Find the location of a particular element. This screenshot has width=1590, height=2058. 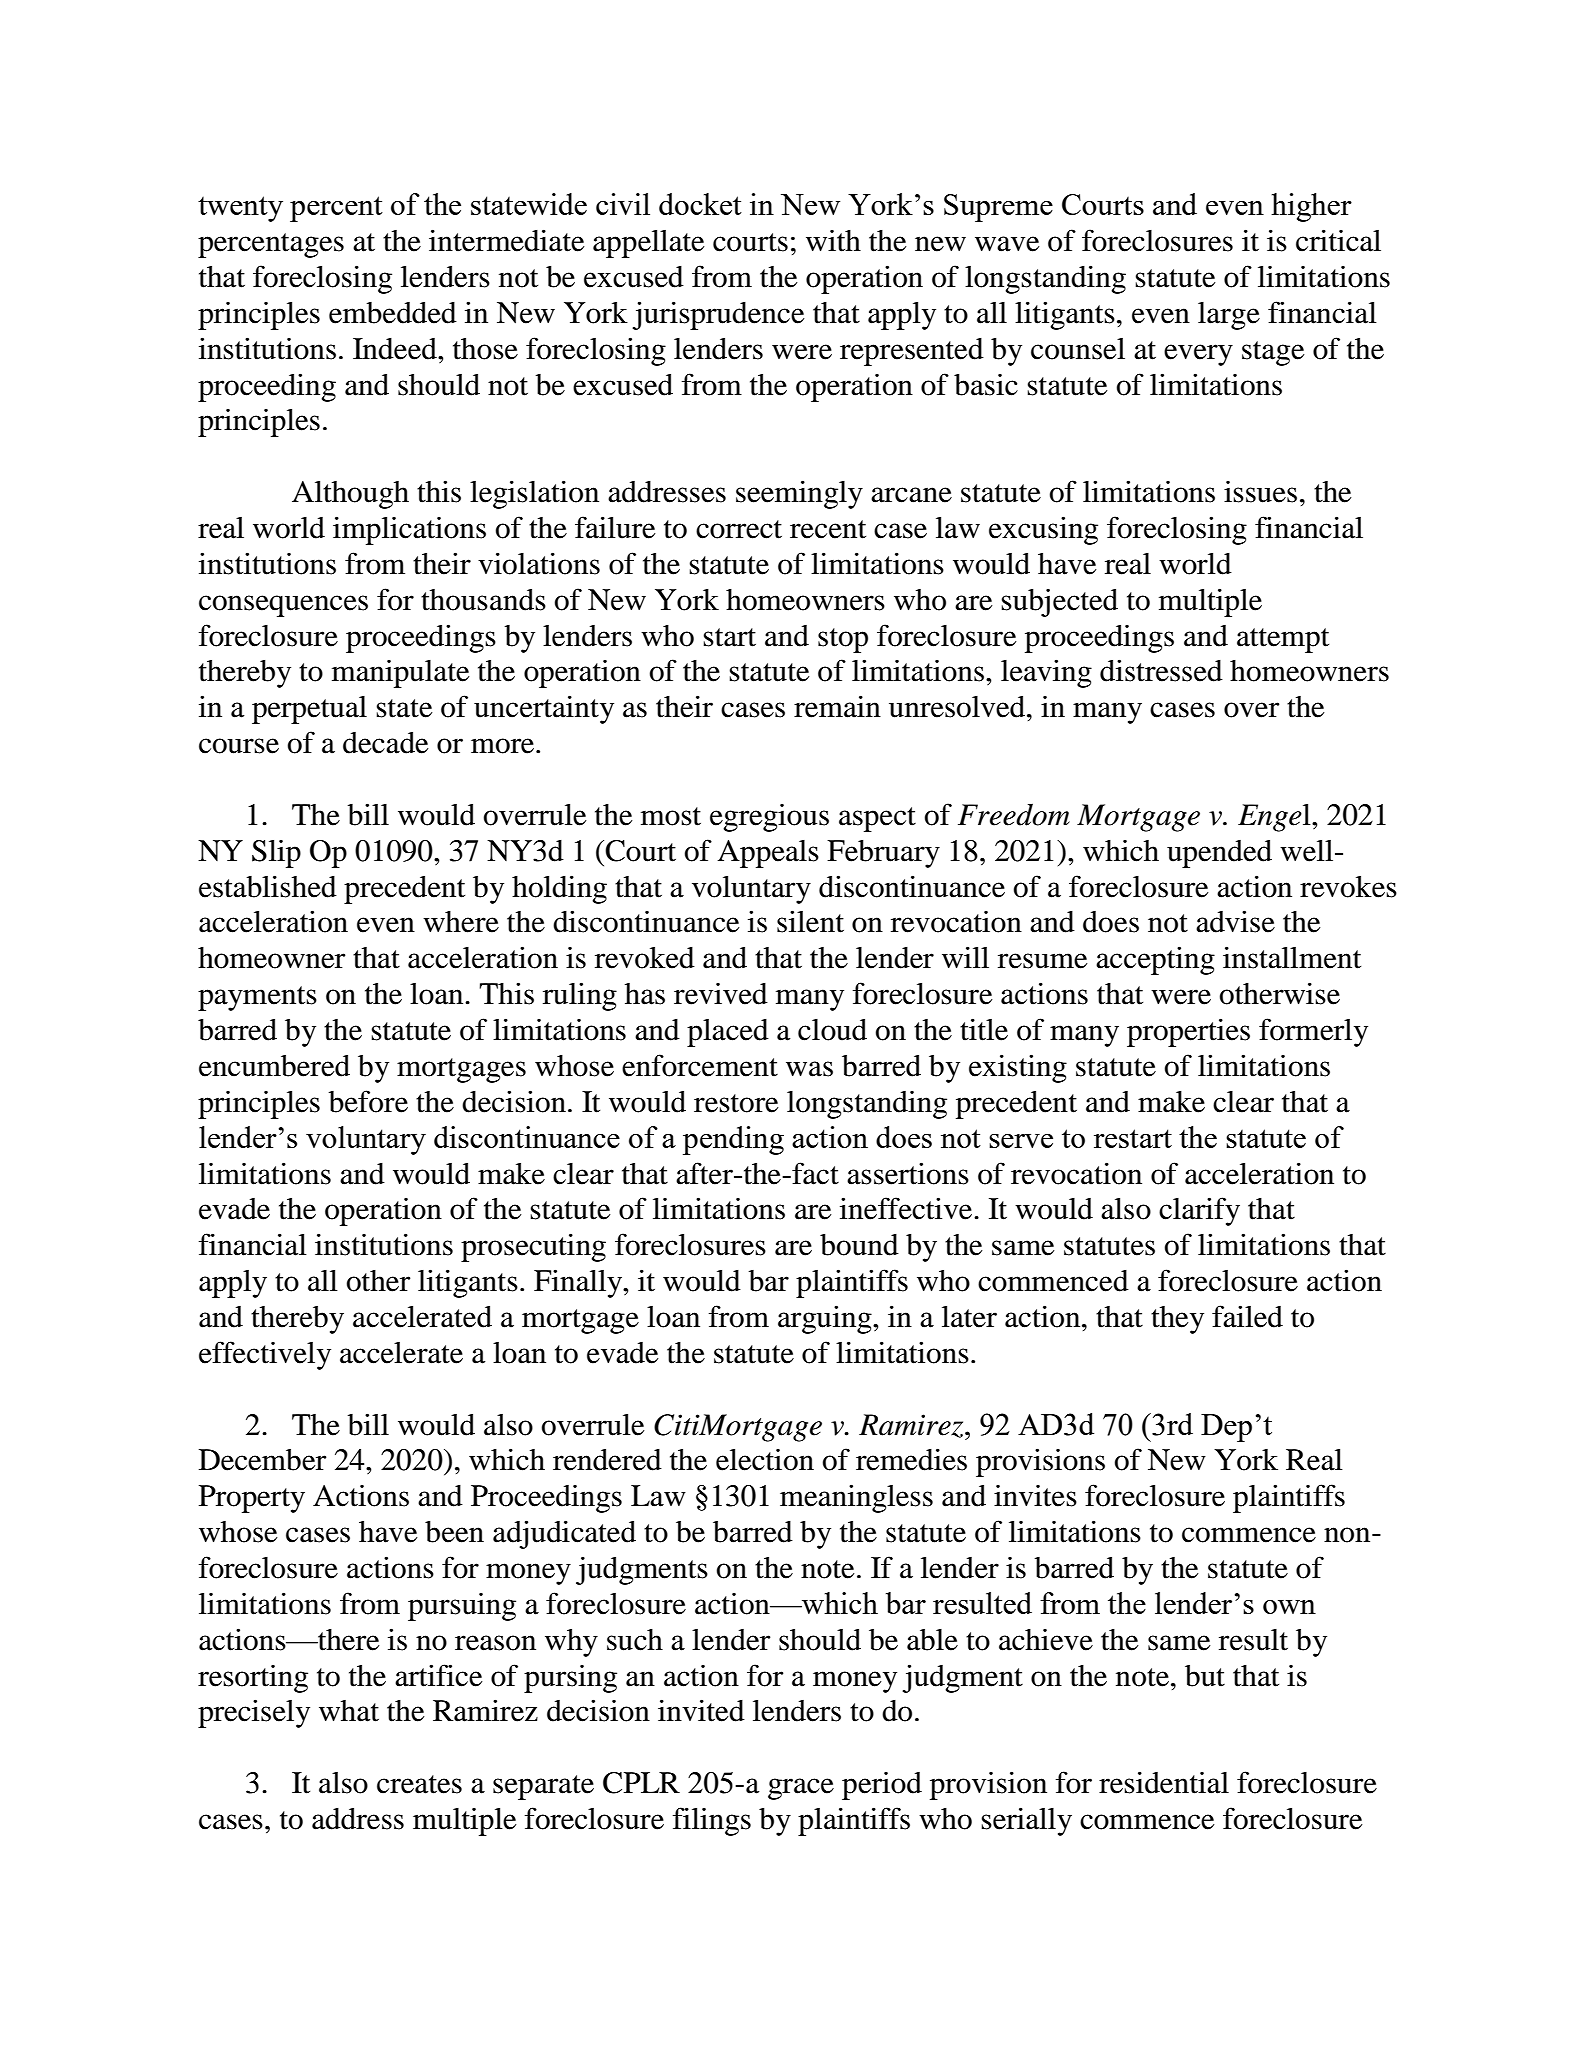

invites is located at coordinates (1035, 1496).
